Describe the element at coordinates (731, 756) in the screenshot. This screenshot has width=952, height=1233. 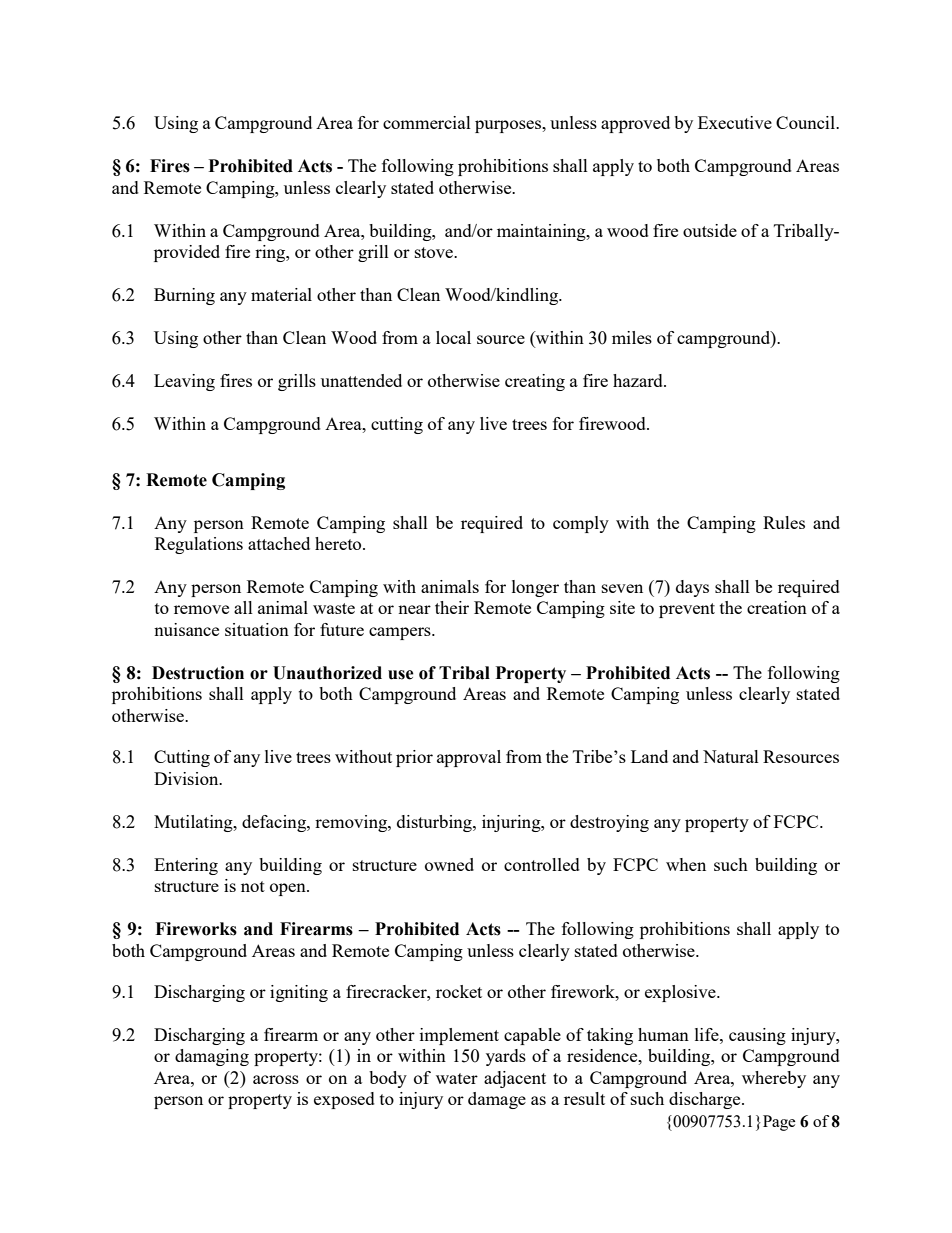
I see `Natural` at that location.
